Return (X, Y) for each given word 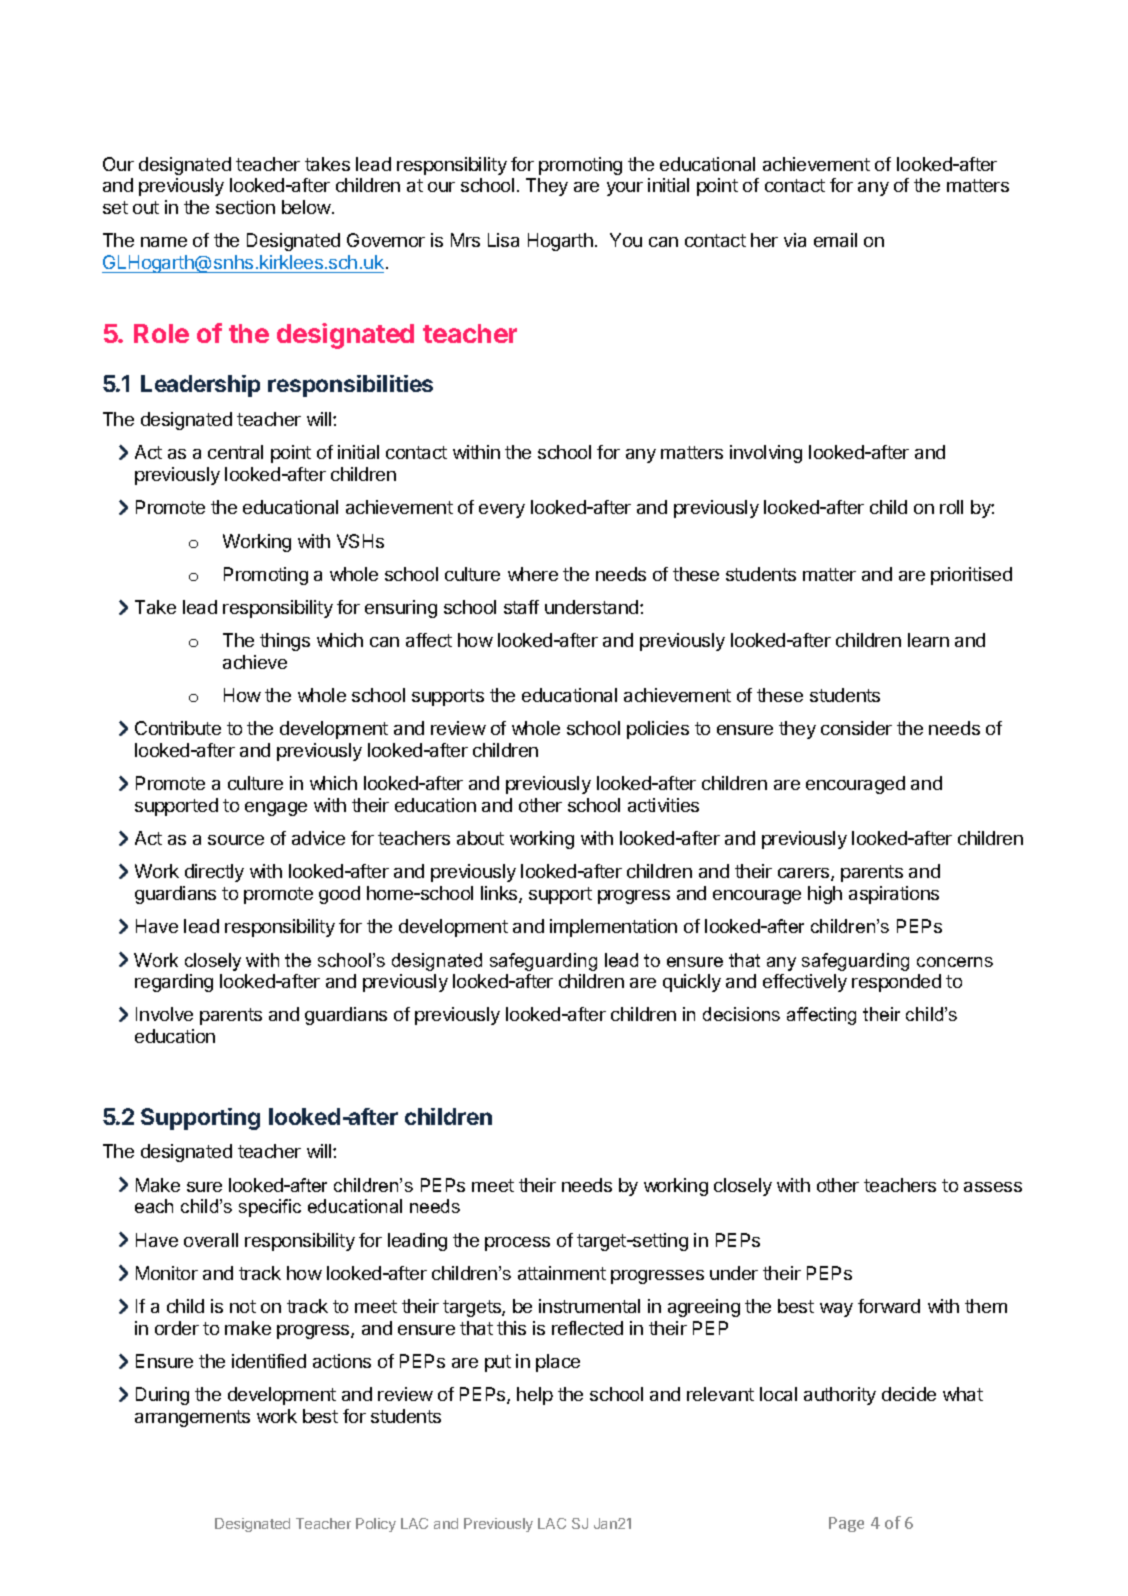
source (236, 840)
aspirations (894, 895)
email (835, 240)
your (625, 189)
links (500, 894)
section (245, 207)
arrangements (192, 1418)
